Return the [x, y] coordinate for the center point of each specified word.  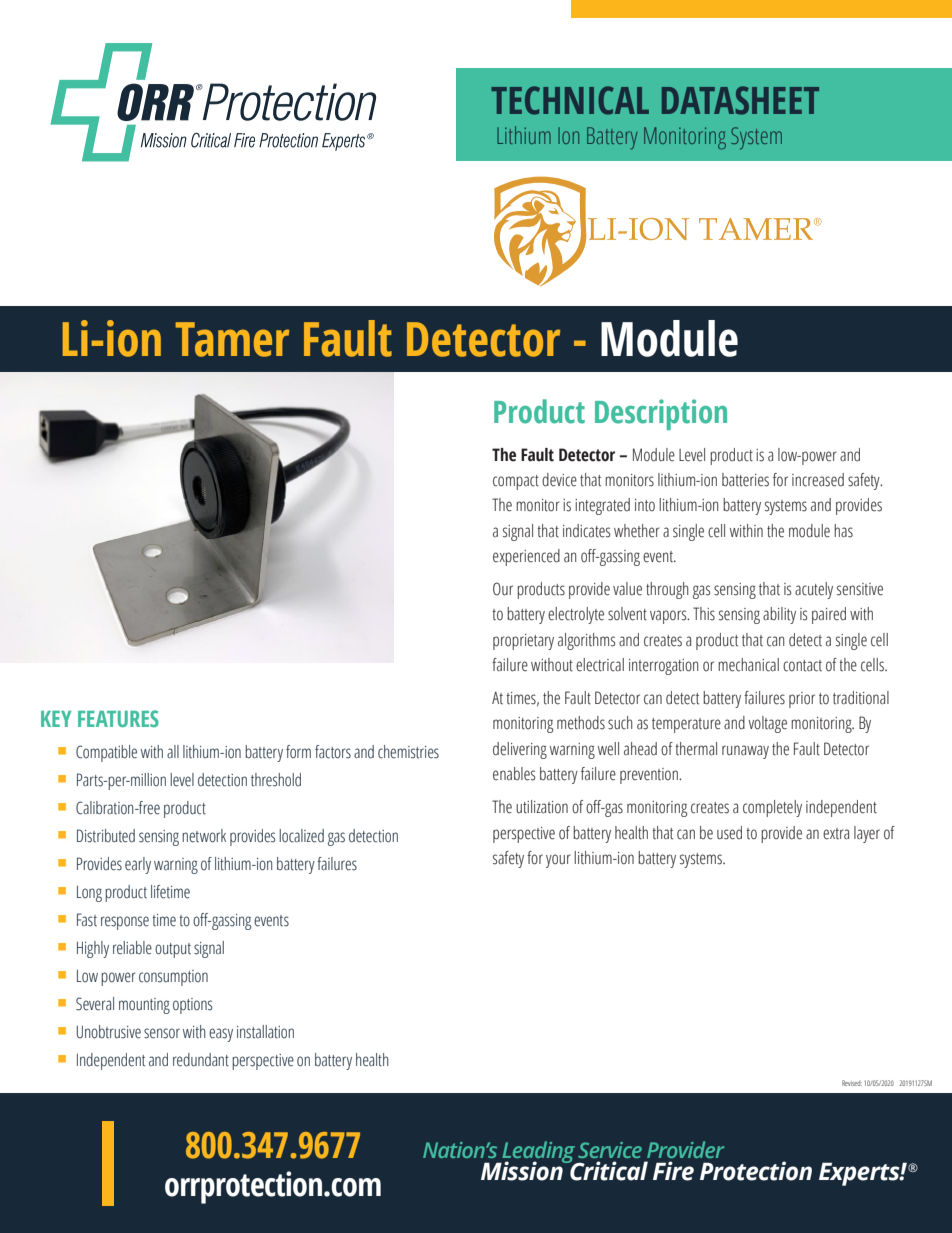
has [843, 531]
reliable [132, 948]
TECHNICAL [570, 100]
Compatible [106, 753]
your [558, 861]
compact [516, 482]
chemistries [408, 752]
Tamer [232, 339]
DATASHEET [740, 100]
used [729, 833]
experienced [526, 557]
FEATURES [118, 718]
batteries [745, 480]
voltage [767, 724]
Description [661, 414]
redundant [201, 1060]
